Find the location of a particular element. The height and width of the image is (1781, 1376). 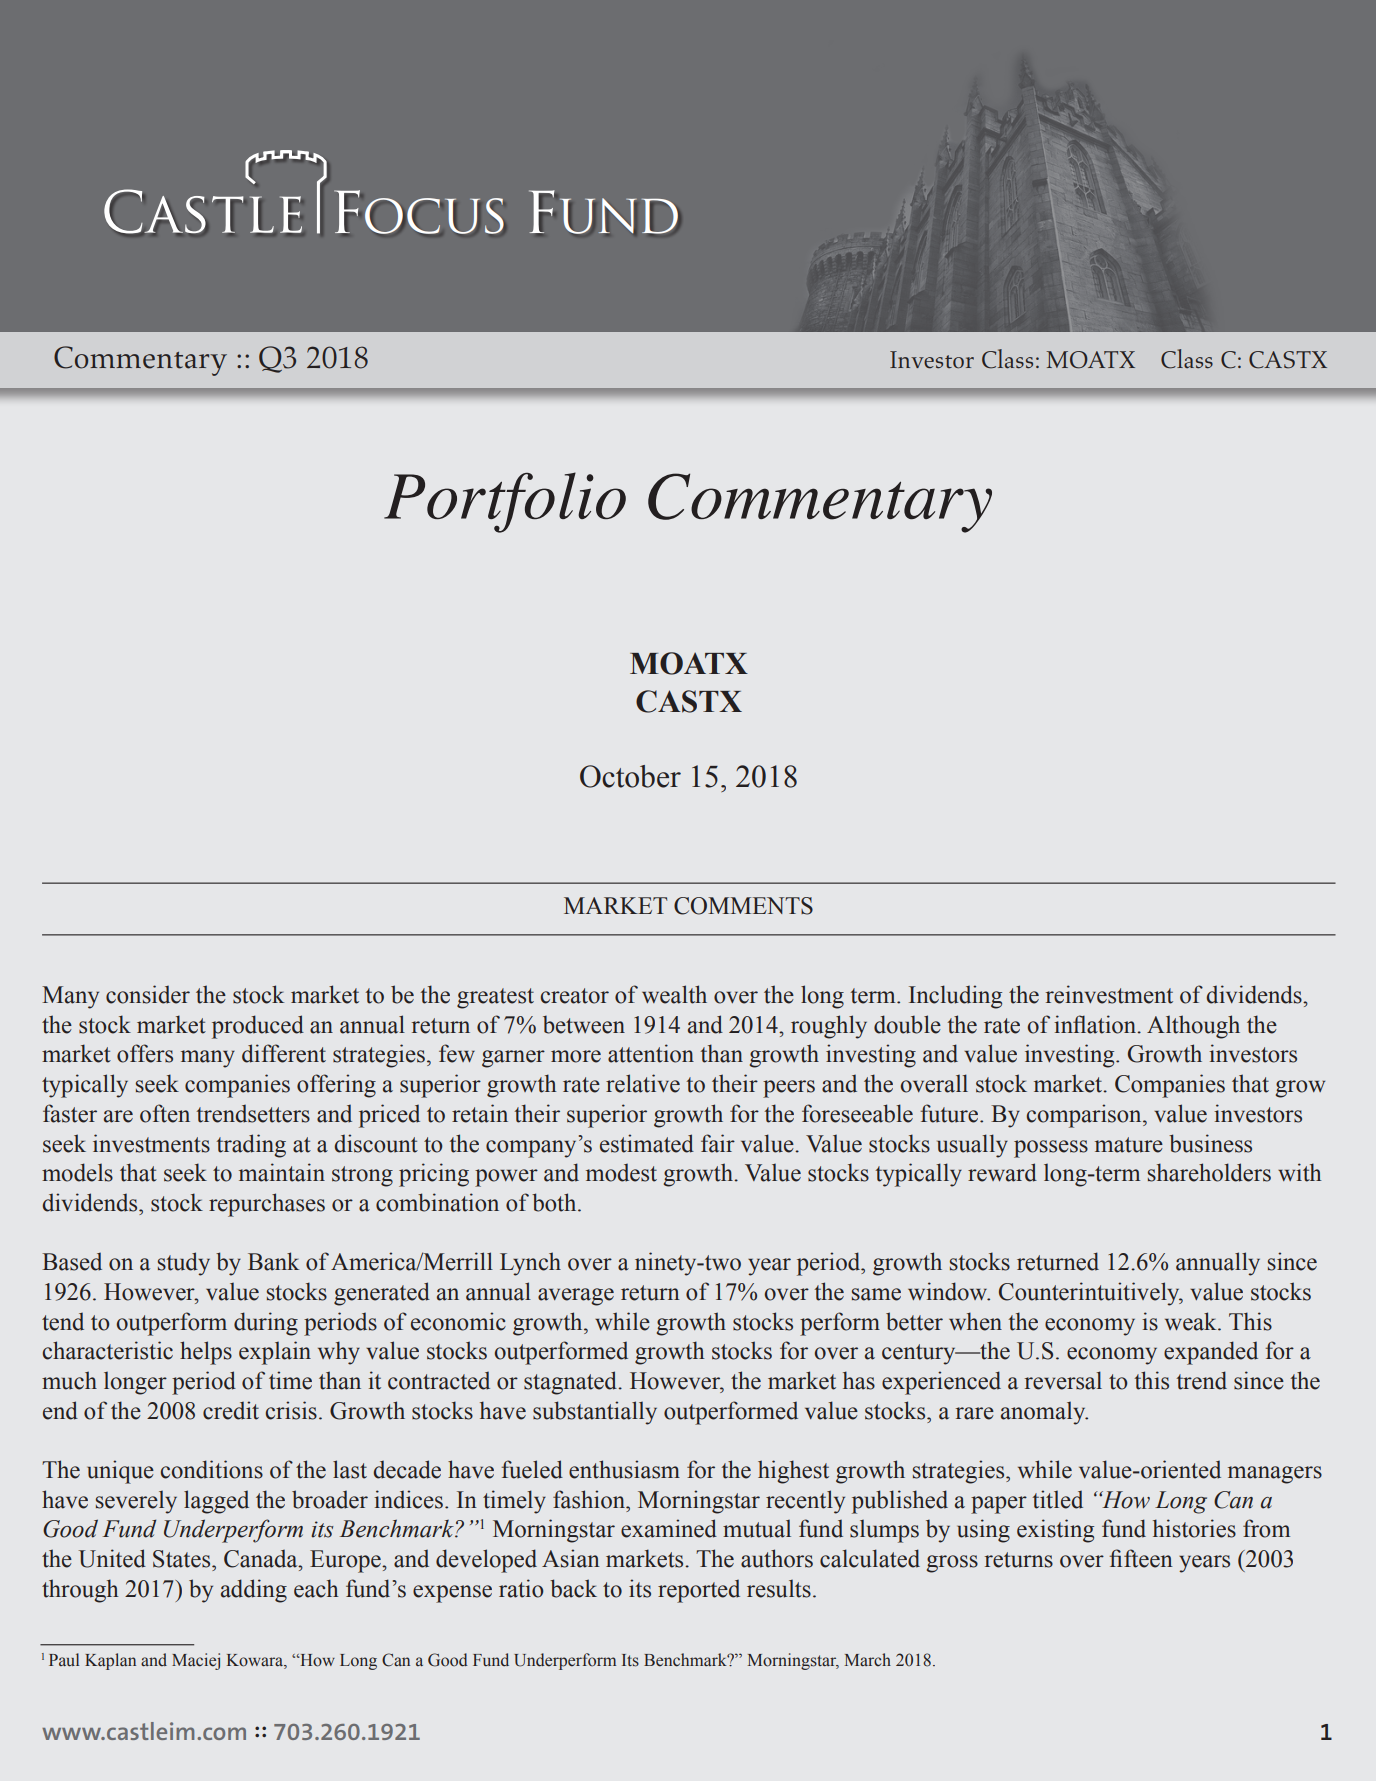

average is located at coordinates (576, 1297).
